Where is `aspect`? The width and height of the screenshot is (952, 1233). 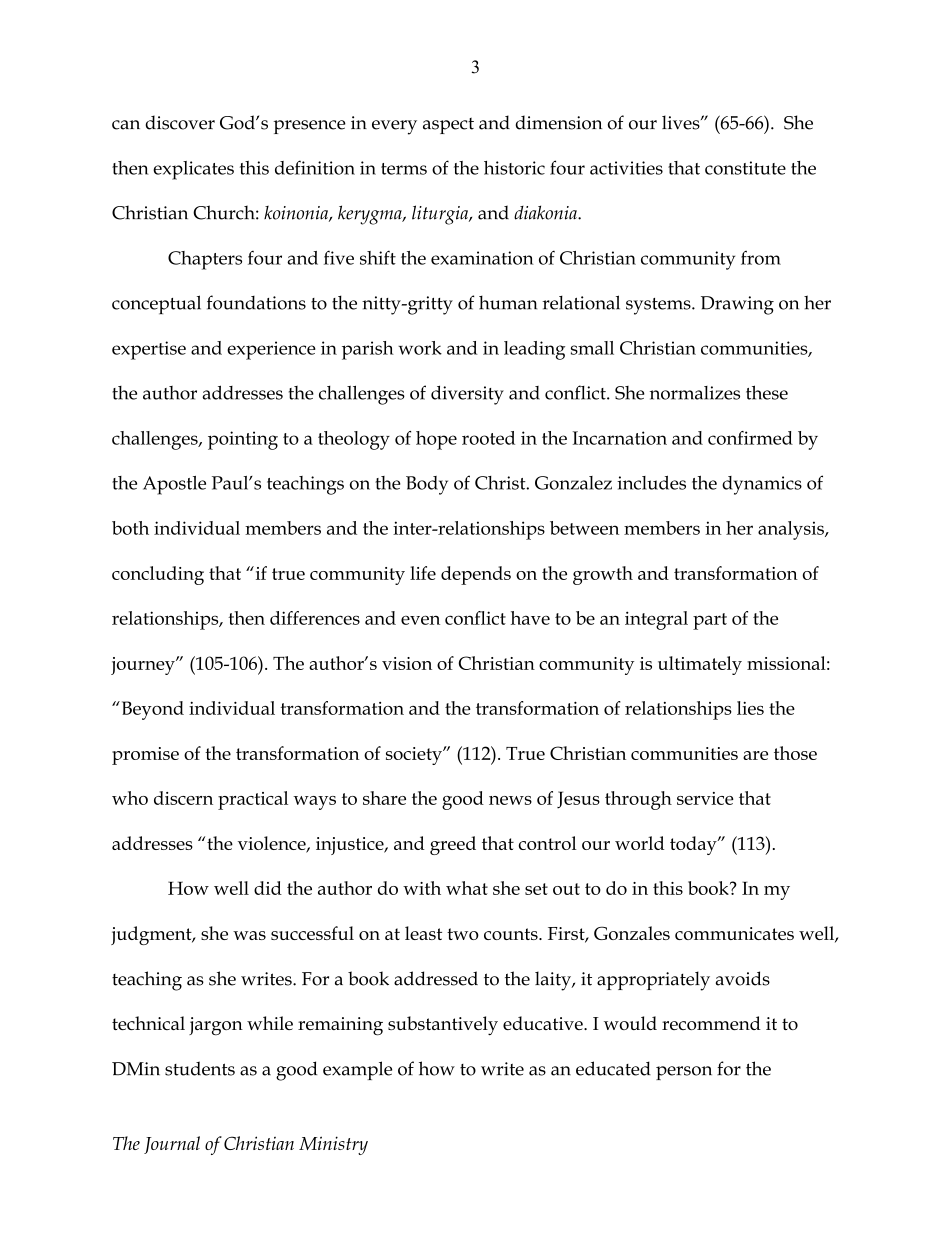 aspect is located at coordinates (448, 126).
